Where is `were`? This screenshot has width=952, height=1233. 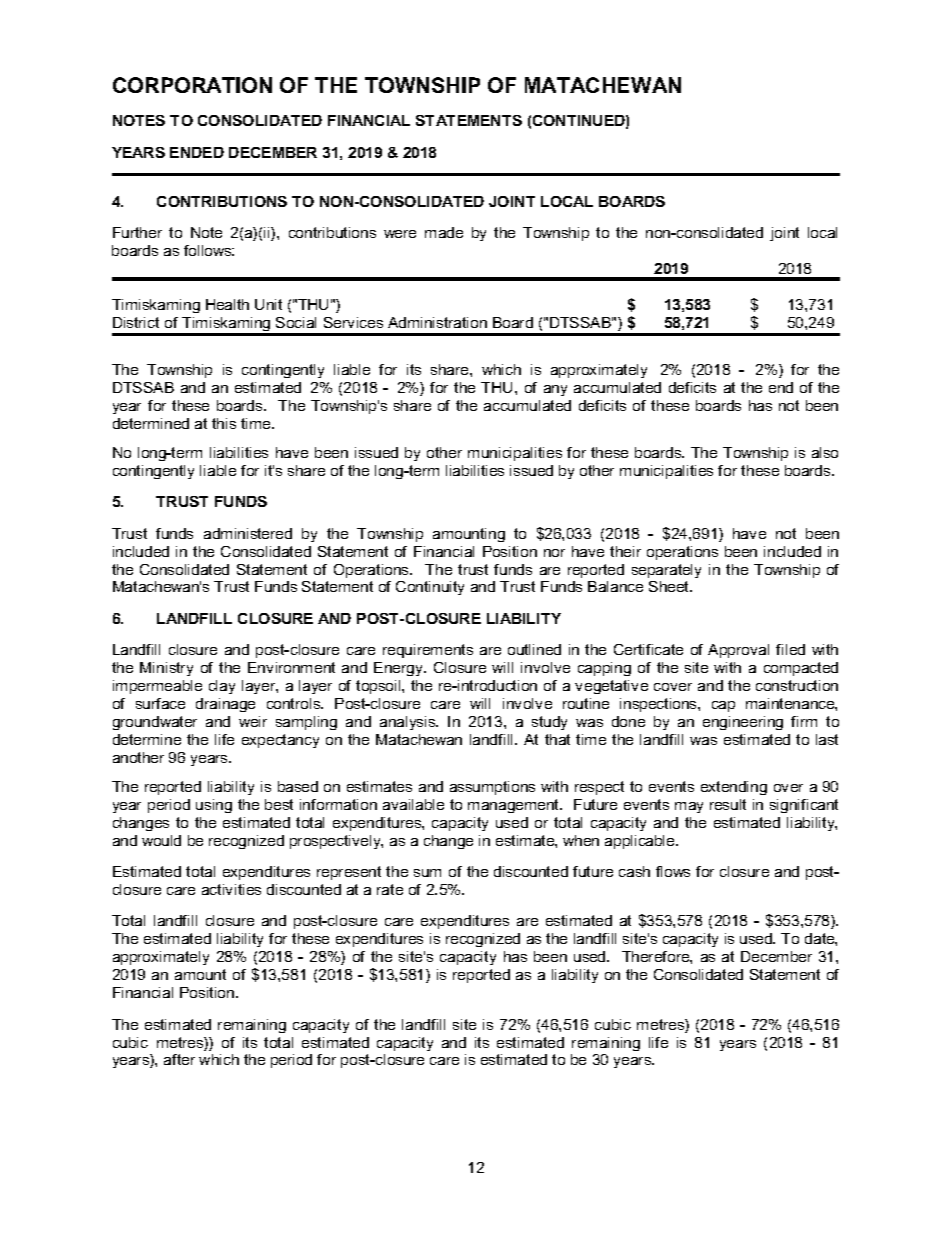 were is located at coordinates (400, 234).
